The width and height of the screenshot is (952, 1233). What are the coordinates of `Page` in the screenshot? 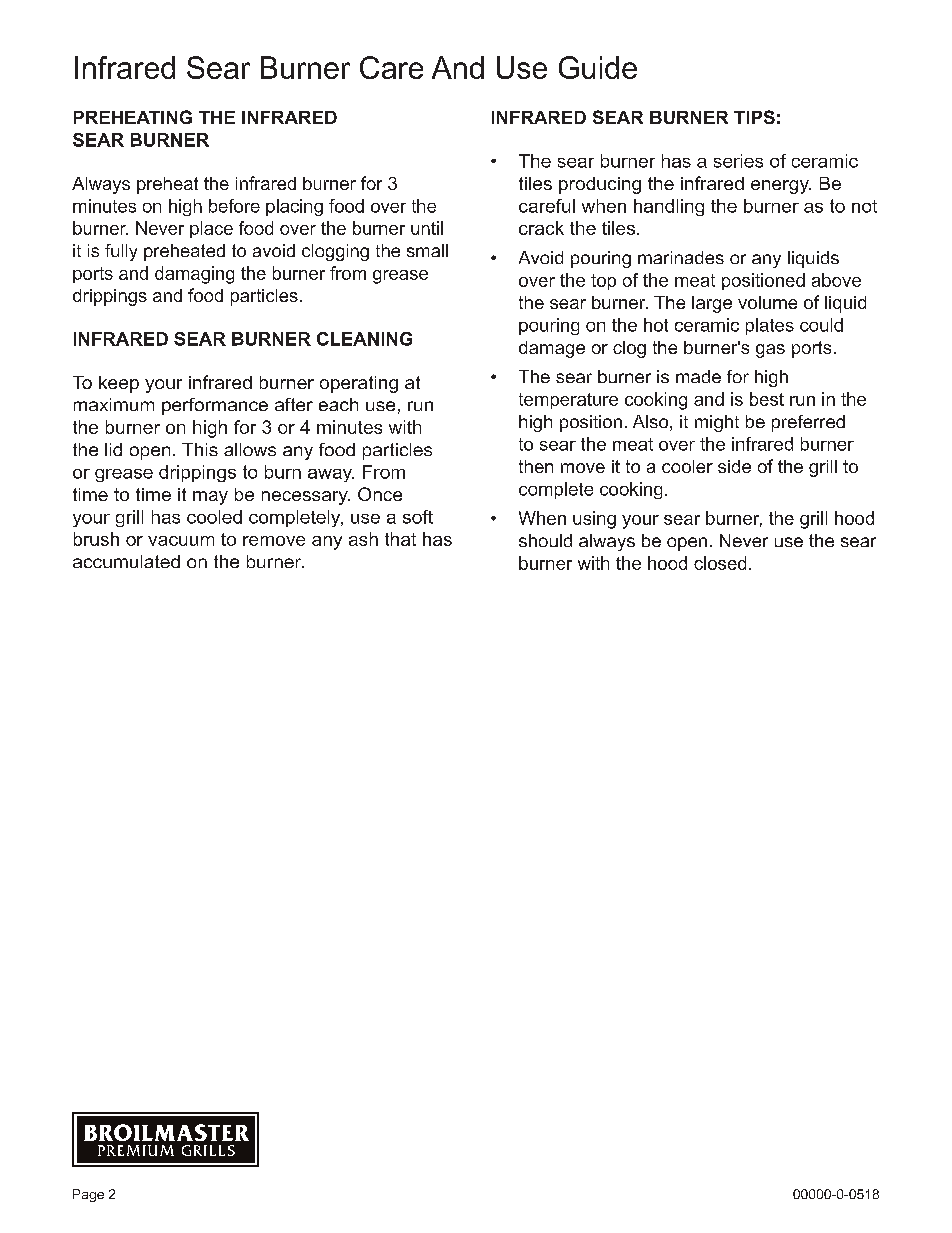 It's located at (88, 1195).
